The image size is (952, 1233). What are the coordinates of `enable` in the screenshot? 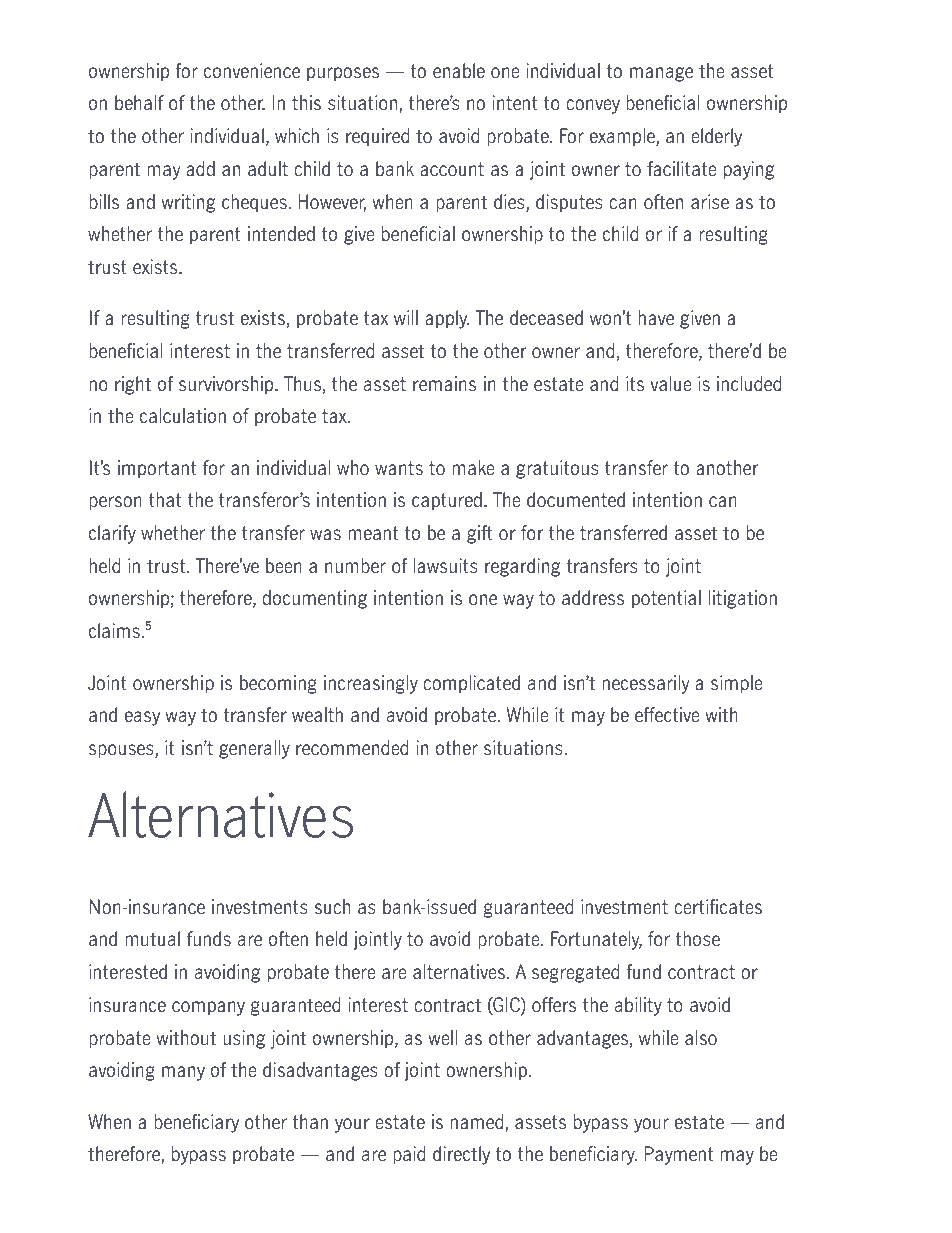 It's located at (459, 71).
